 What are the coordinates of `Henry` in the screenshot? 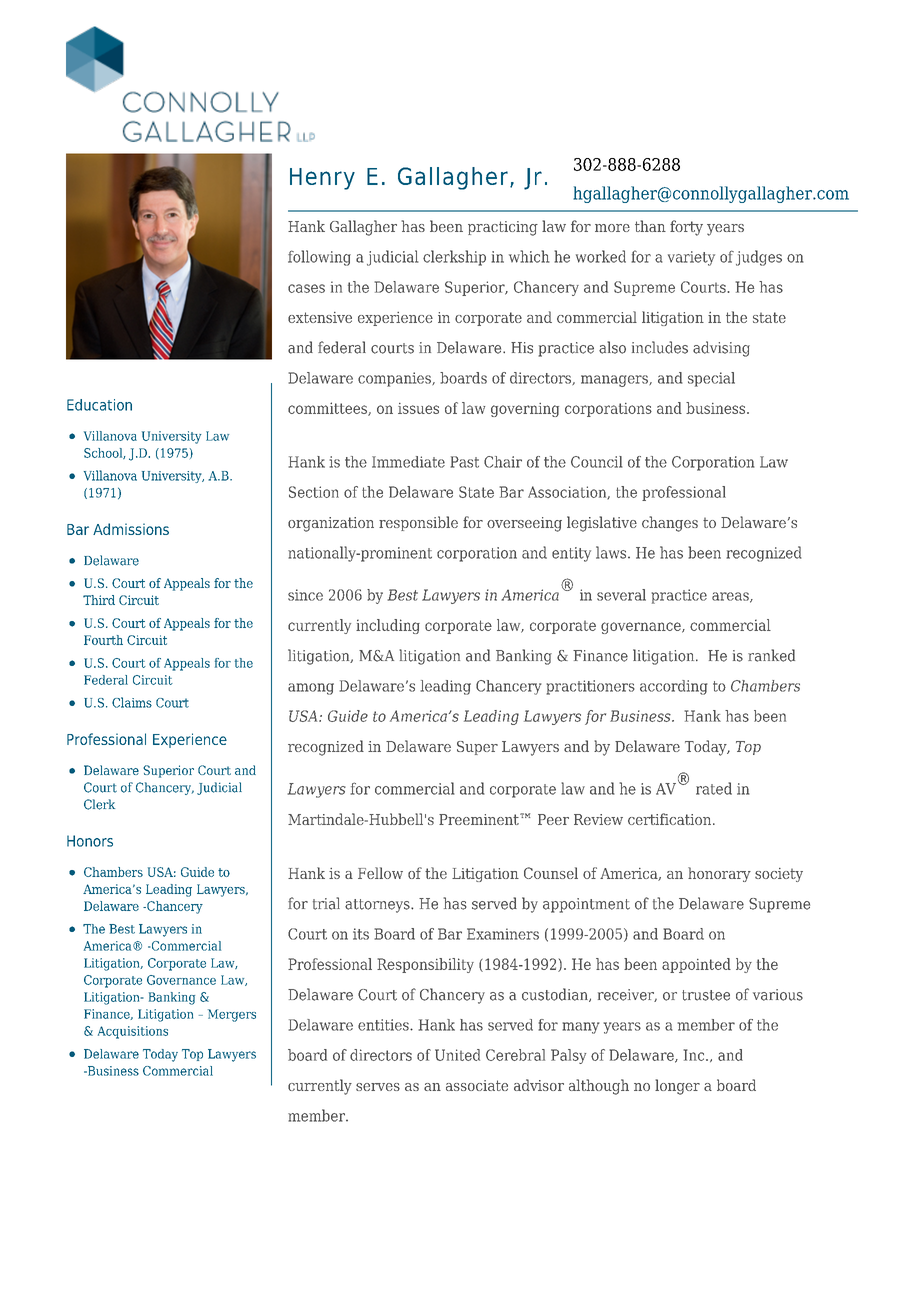 It's located at (322, 179).
